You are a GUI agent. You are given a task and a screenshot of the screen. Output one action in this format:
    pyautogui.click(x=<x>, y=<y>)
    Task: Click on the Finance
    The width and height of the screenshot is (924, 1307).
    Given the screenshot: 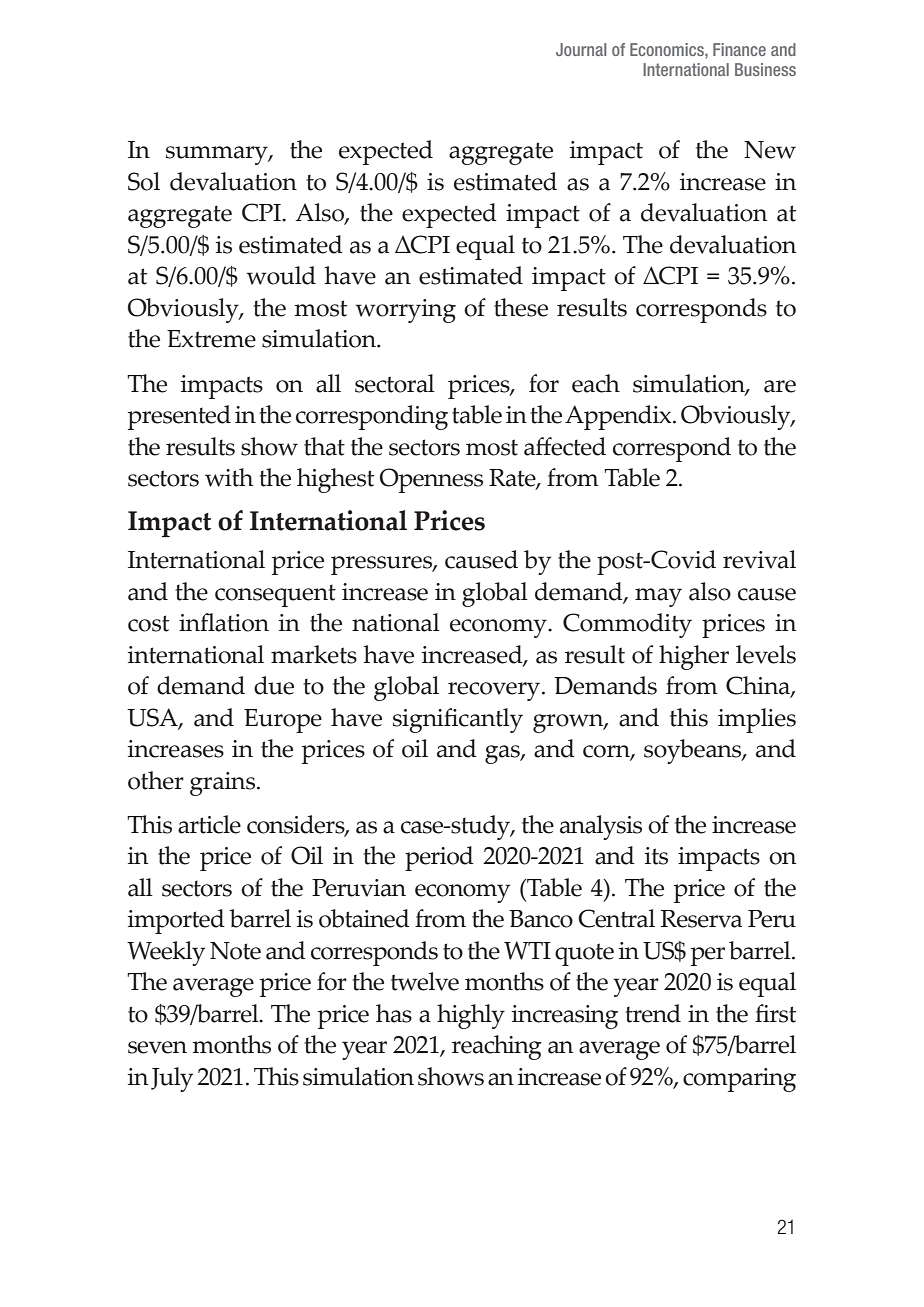 What is the action you would take?
    pyautogui.click(x=739, y=49)
